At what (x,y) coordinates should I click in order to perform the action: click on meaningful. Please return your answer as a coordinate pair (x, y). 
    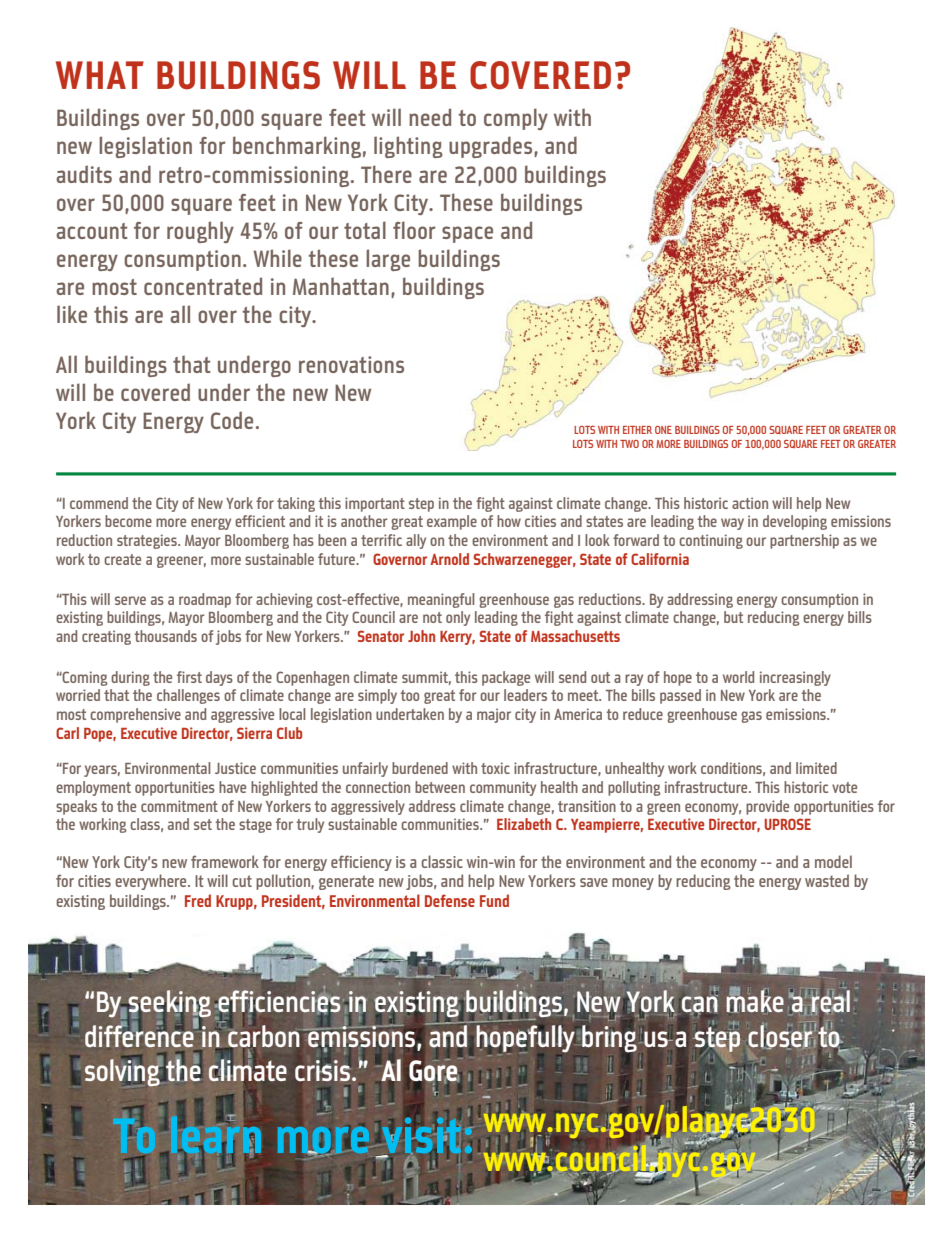
    Looking at the image, I should click on (441, 600).
